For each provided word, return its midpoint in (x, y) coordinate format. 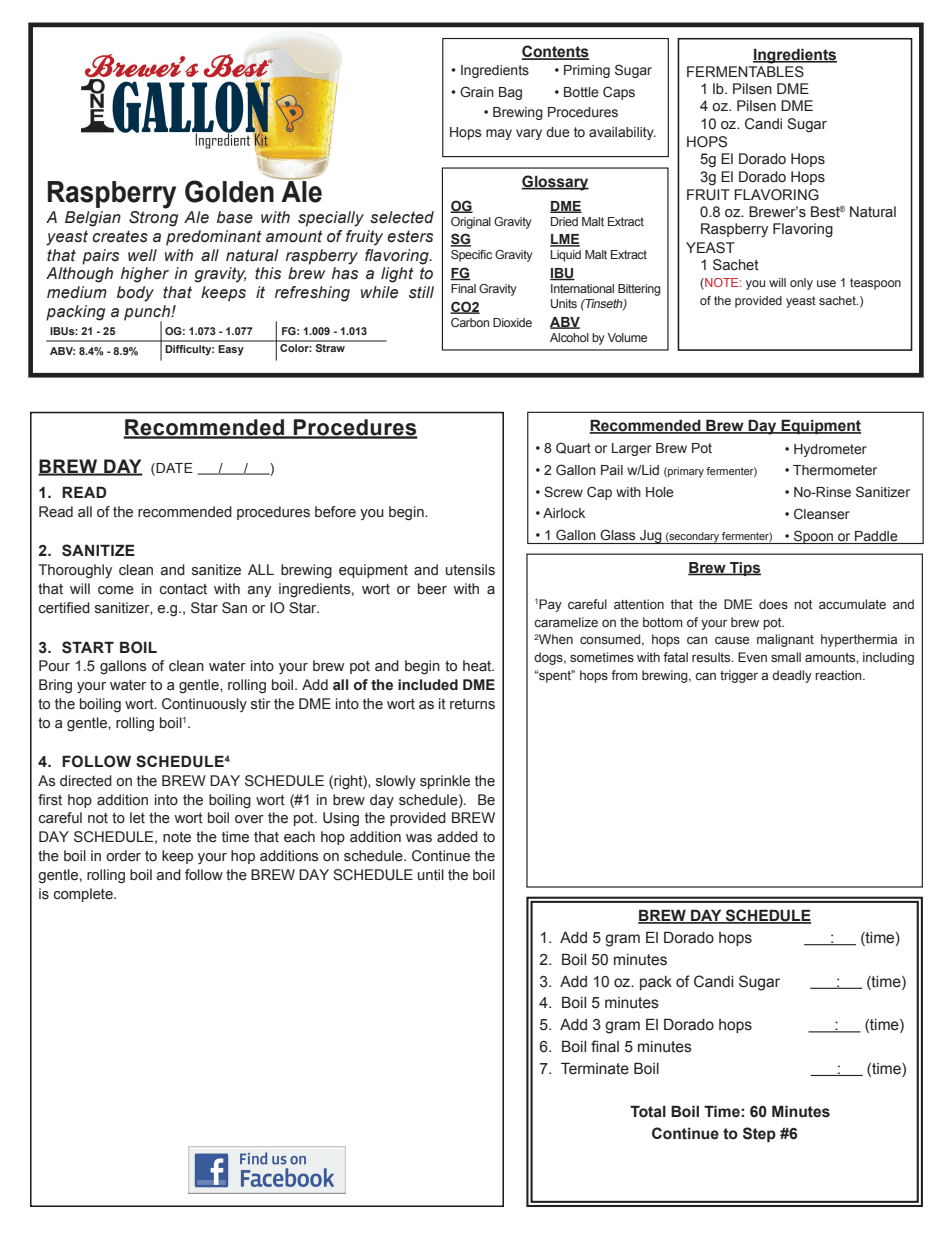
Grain (477, 91)
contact (183, 589)
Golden (229, 191)
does (773, 604)
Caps (619, 93)
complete (84, 895)
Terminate (595, 1068)
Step (759, 1134)
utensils (470, 570)
